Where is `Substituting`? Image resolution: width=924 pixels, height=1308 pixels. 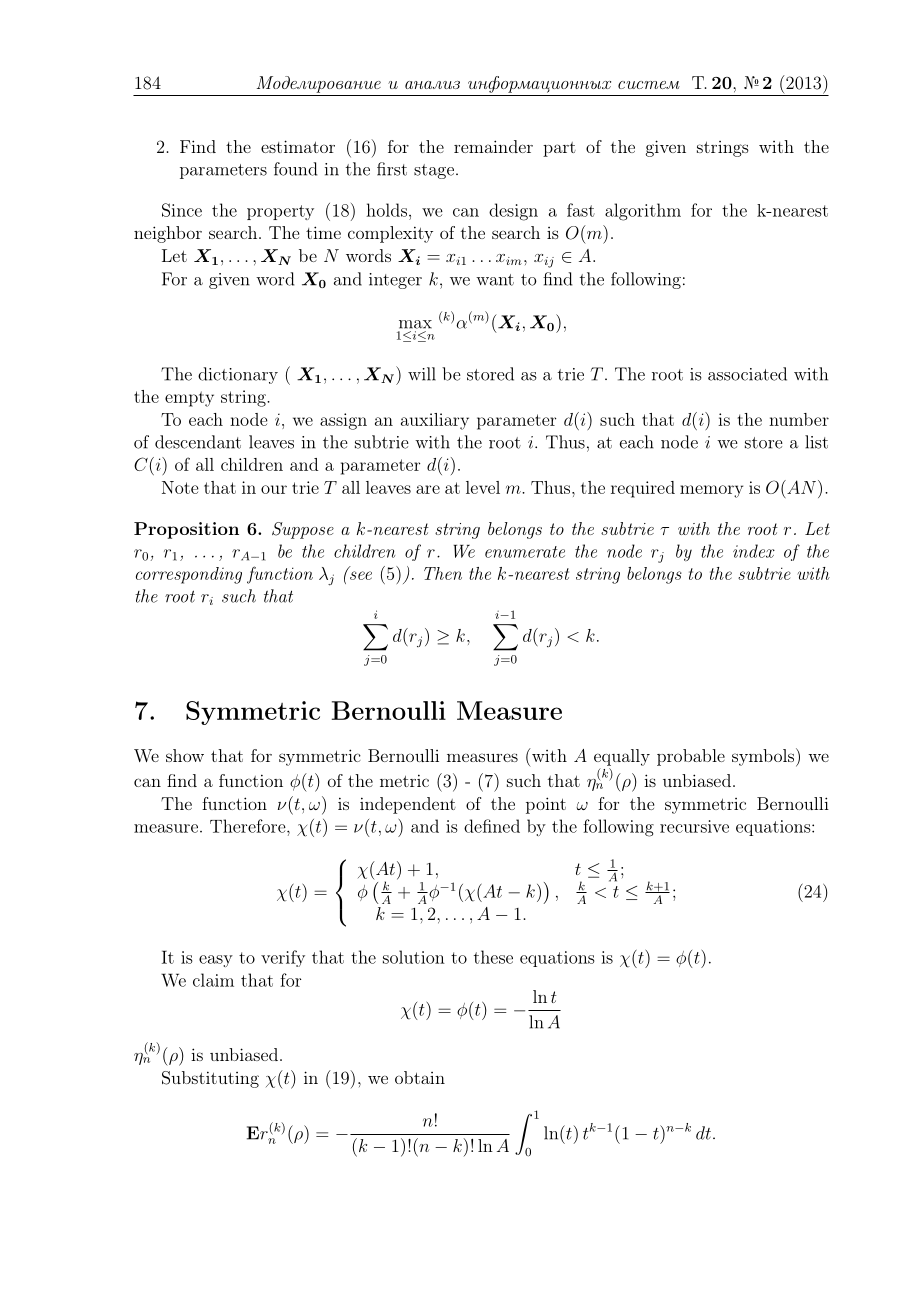 Substituting is located at coordinates (210, 1079).
